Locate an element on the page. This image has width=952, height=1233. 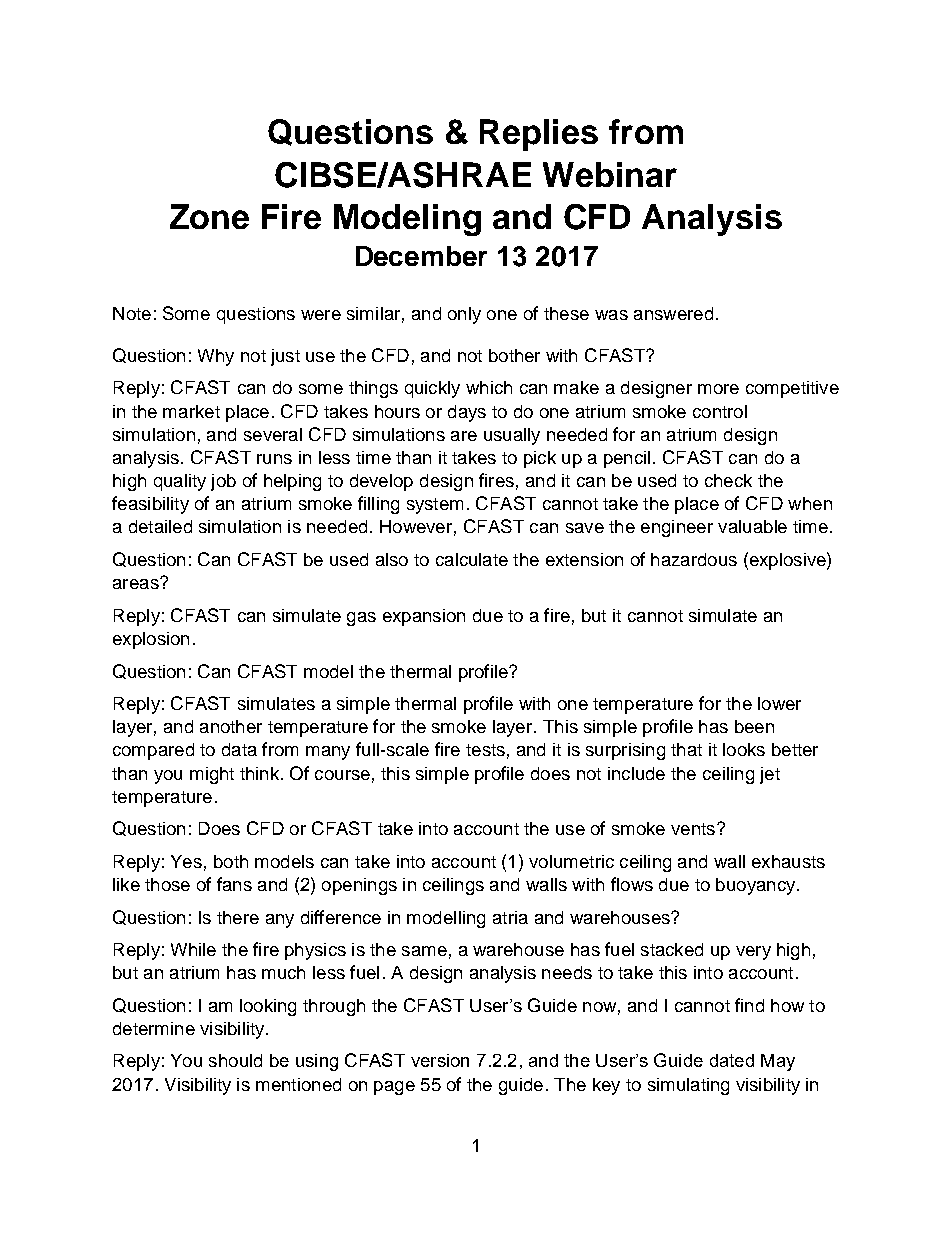
Zone is located at coordinates (209, 216).
